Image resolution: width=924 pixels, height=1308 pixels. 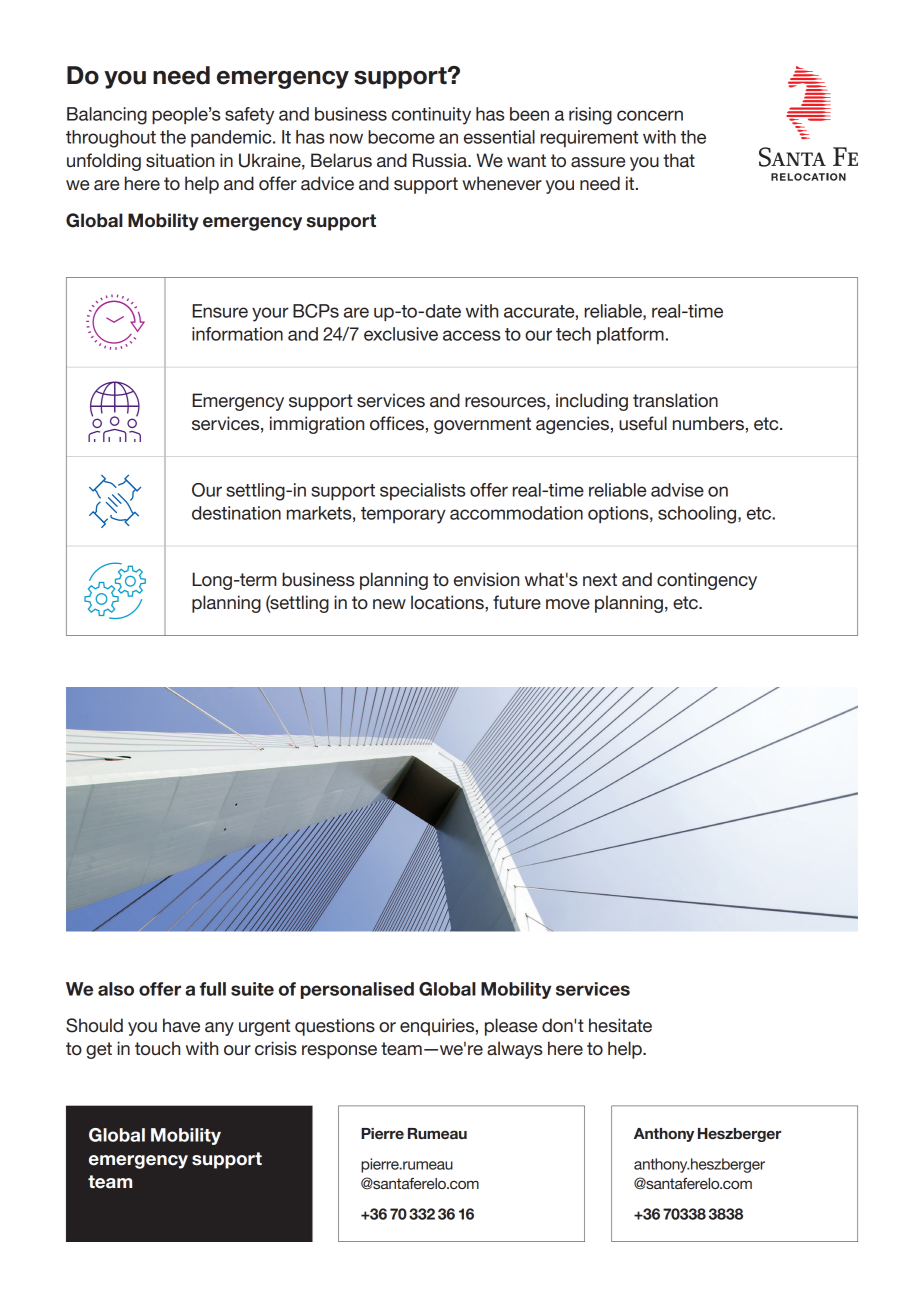 I want to click on next, so click(x=600, y=580).
